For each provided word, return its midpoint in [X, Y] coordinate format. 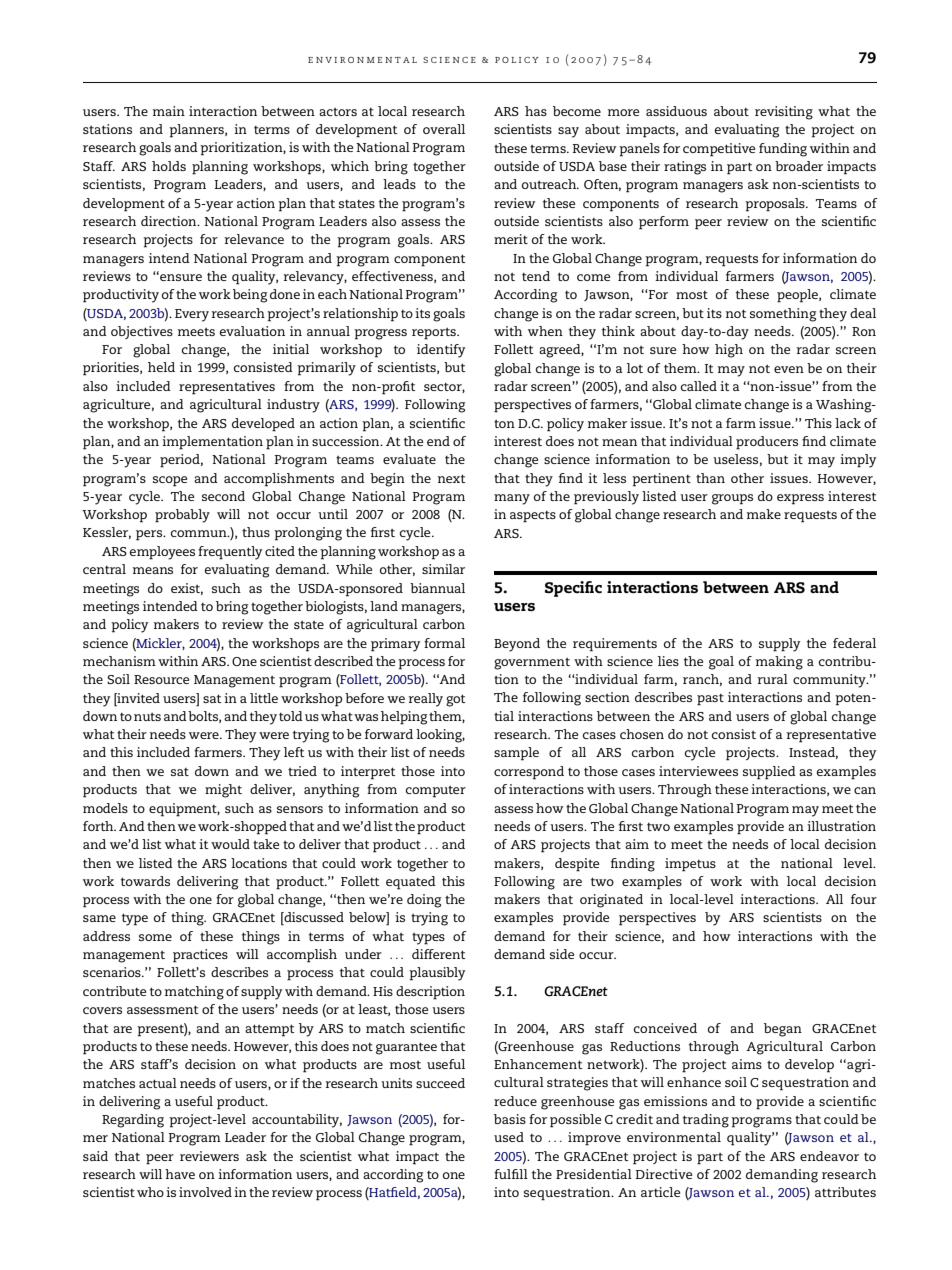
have [180, 1174]
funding [783, 150]
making [779, 663]
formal [444, 643]
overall [444, 129]
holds [169, 166]
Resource [161, 679]
